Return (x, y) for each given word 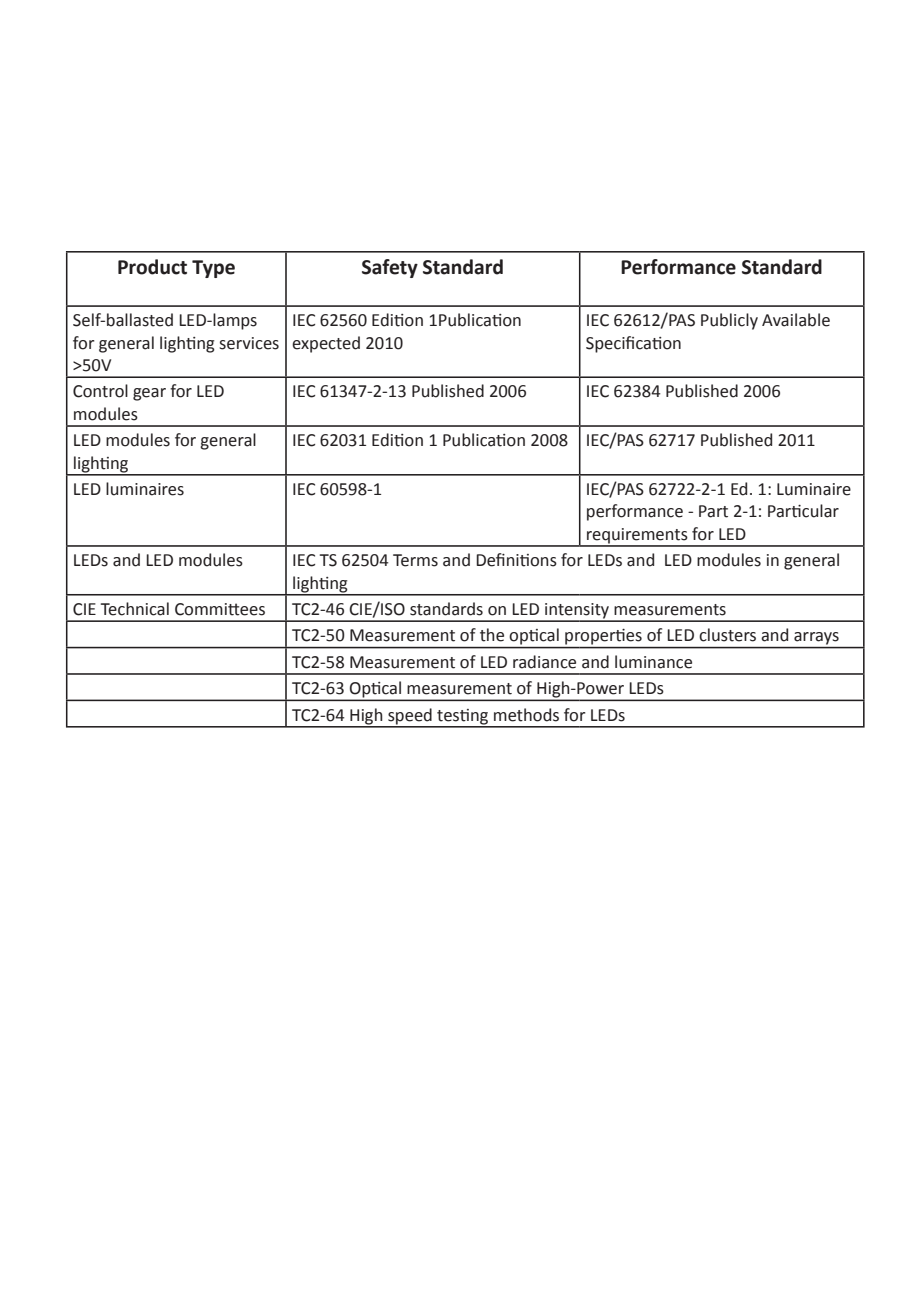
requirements (637, 537)
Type (213, 269)
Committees (220, 609)
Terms (415, 560)
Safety (390, 268)
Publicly (729, 321)
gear (149, 394)
